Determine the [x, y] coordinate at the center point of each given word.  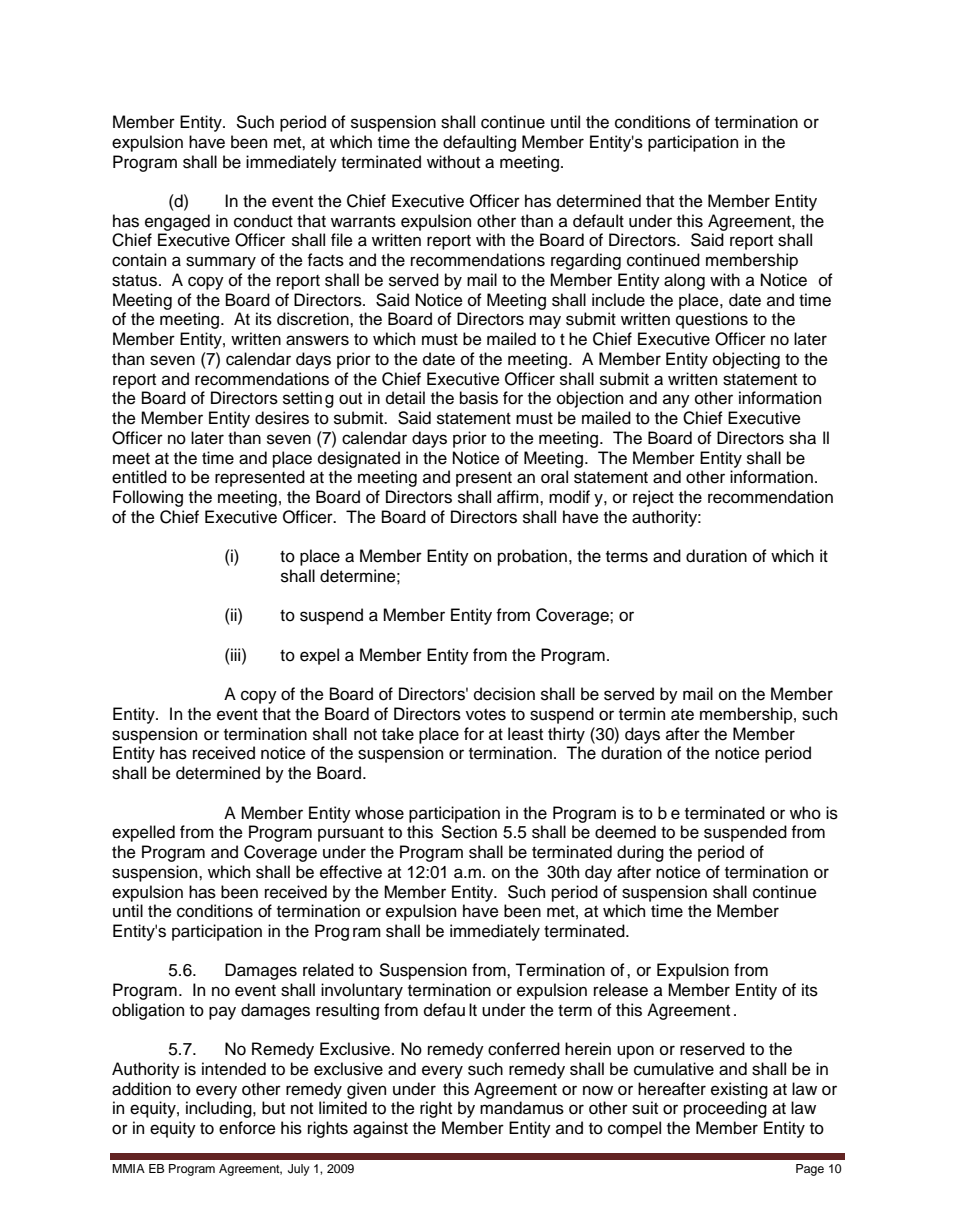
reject [653, 498]
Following [148, 498]
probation [532, 557]
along [684, 281]
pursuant [351, 834]
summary [221, 263]
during [640, 853]
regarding [586, 261]
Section [469, 832]
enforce [247, 1128]
